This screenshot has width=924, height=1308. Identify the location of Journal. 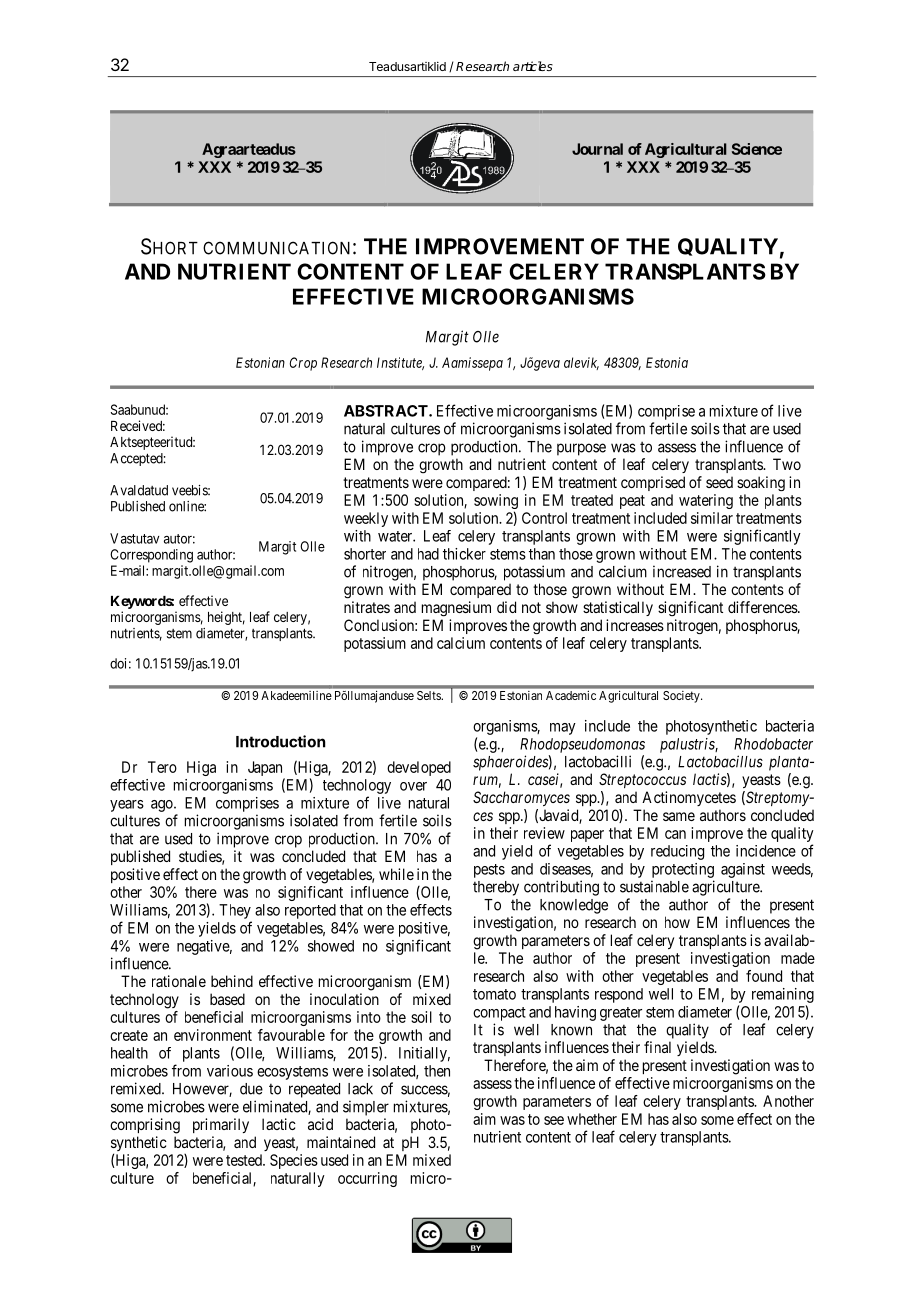
(597, 149).
